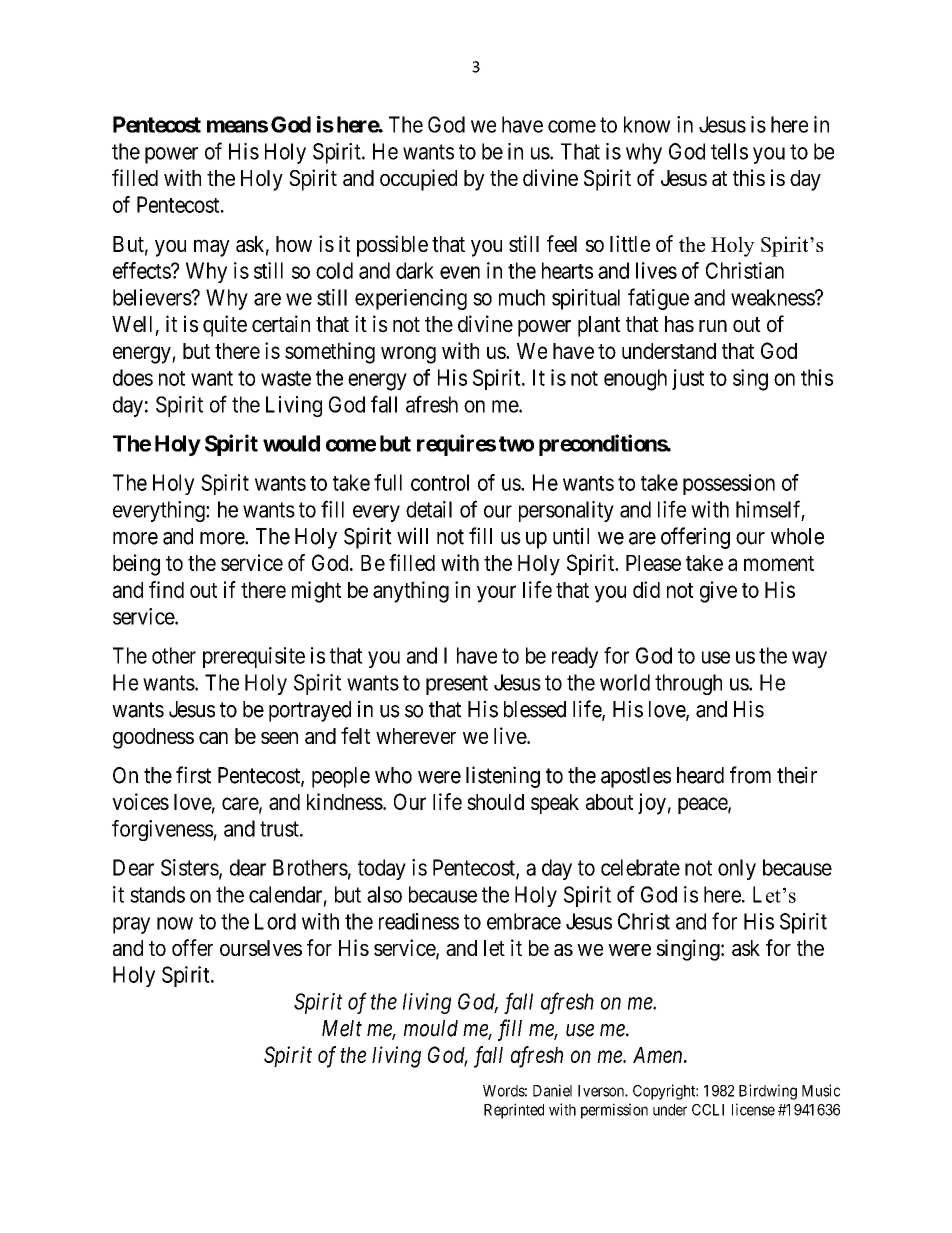 This screenshot has height=1233, width=952. I want to click on stands, so click(157, 894).
